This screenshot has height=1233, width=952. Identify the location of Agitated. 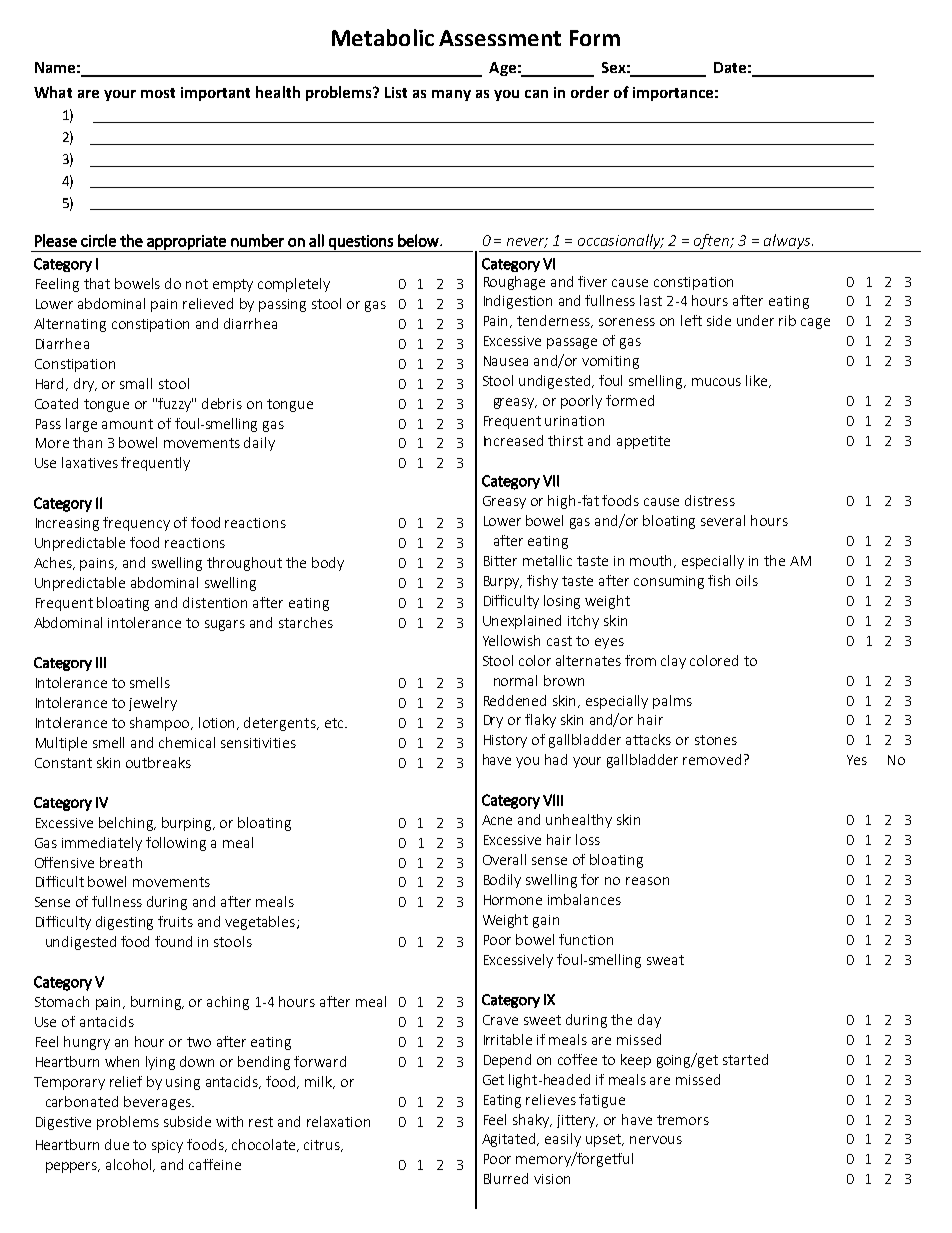
(510, 1140).
